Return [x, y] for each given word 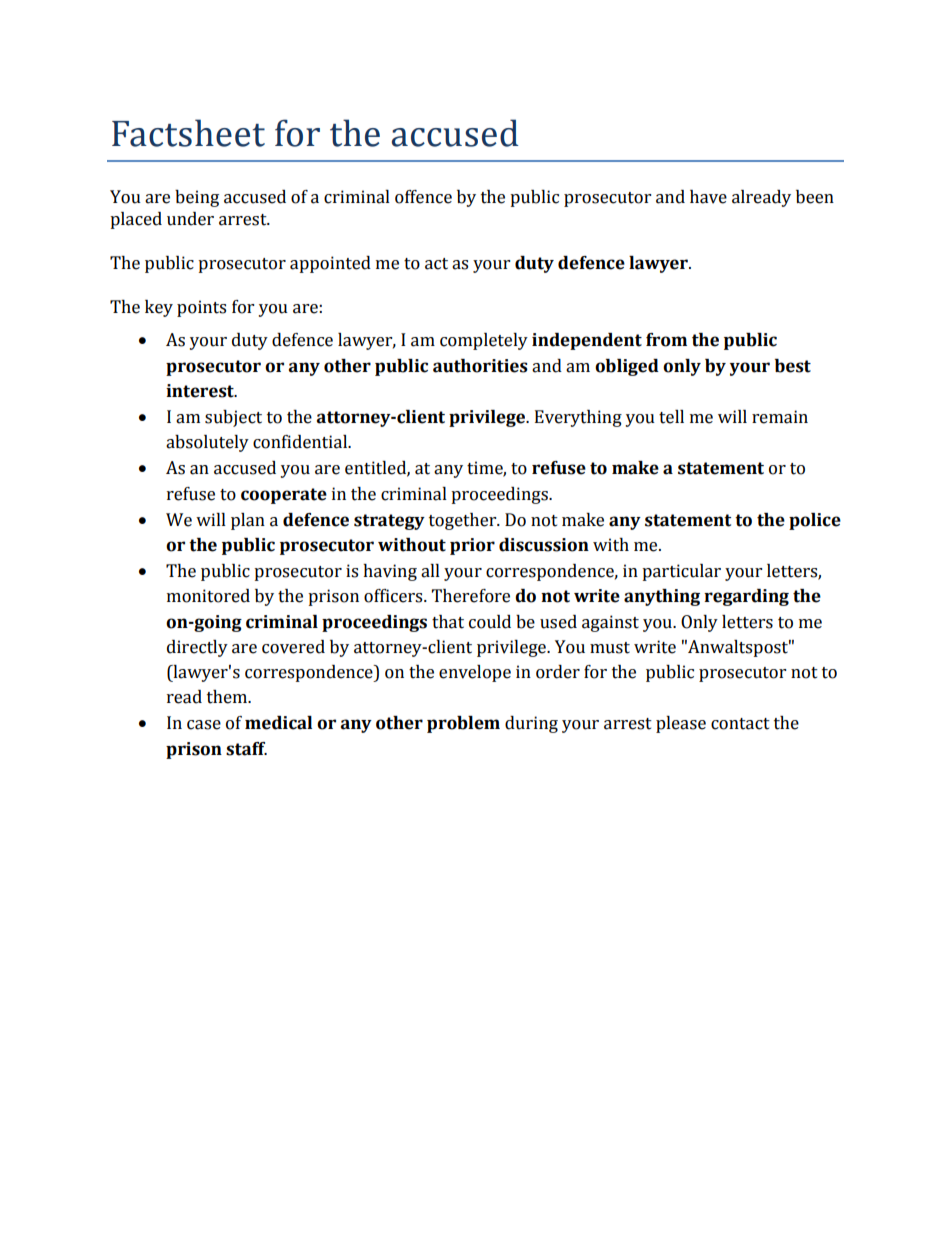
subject [233, 418]
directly [197, 648]
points [201, 308]
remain [780, 417]
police [815, 521]
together [464, 521]
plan [248, 521]
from [666, 340]
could [490, 622]
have [708, 197]
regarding [746, 597]
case [204, 725]
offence [423, 197]
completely [484, 341]
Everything [578, 418]
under [190, 219]
